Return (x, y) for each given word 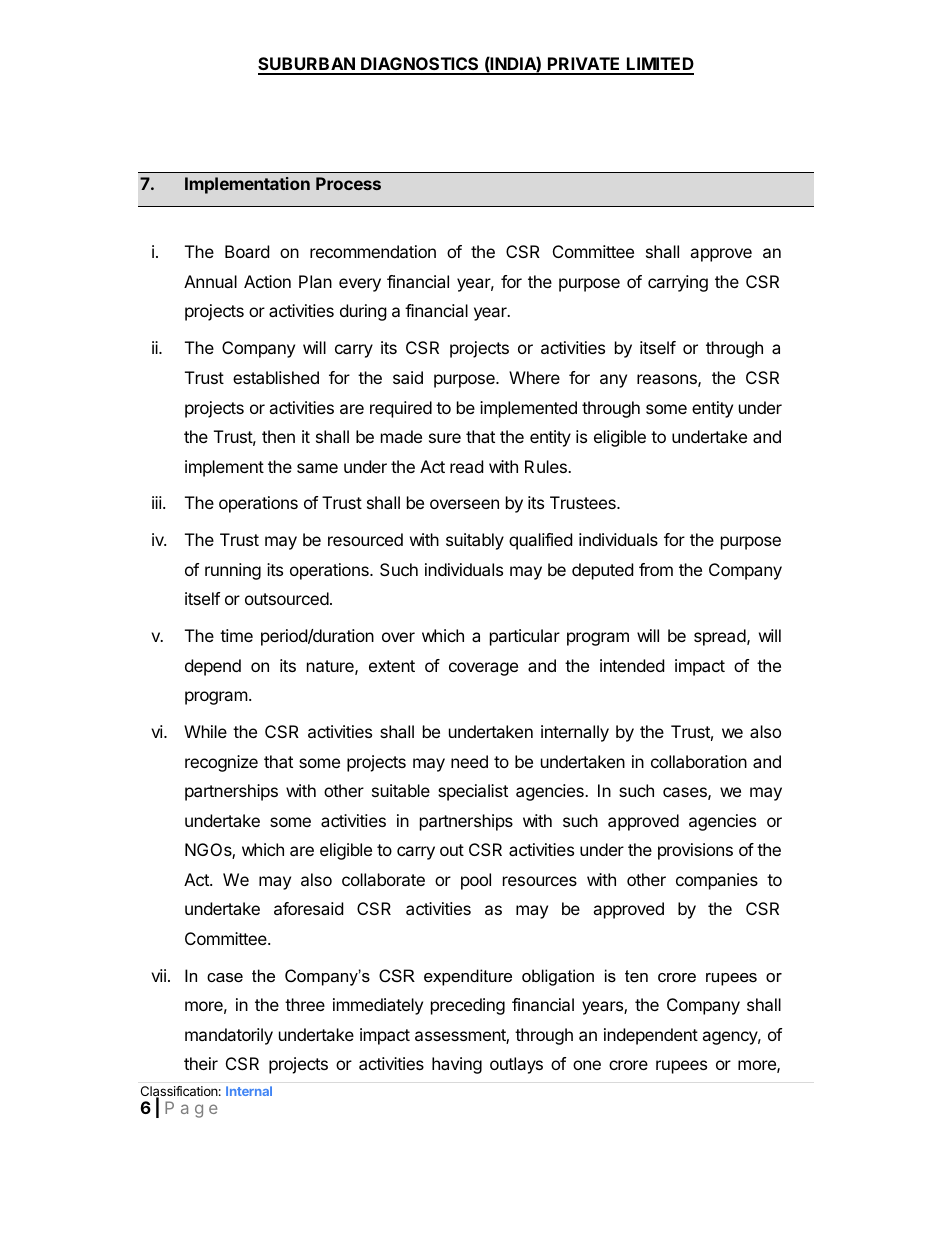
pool (476, 881)
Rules (547, 466)
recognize (221, 763)
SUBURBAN (307, 65)
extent (392, 666)
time (236, 635)
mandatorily (229, 1036)
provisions (695, 851)
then (278, 436)
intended (632, 665)
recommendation (373, 251)
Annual (210, 281)
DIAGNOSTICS (420, 65)
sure (445, 438)
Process (348, 183)
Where (534, 377)
